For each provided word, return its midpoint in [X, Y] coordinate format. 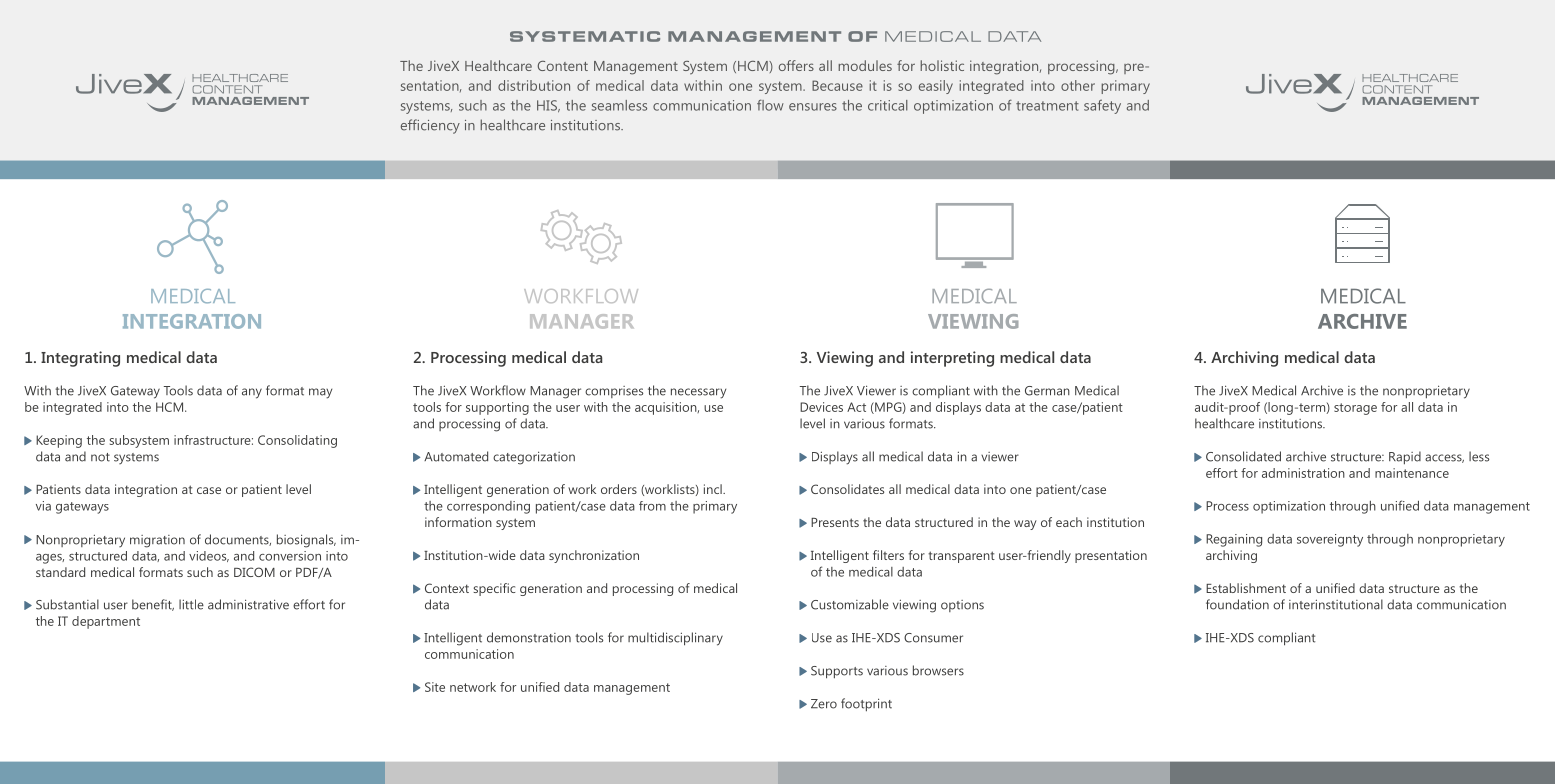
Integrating [80, 359]
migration [157, 541]
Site [435, 687]
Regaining [1234, 540]
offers [796, 65]
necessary [698, 393]
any [252, 393]
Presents [835, 522]
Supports [837, 672]
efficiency [430, 126]
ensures [813, 107]
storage [1355, 409]
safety [1102, 106]
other [1078, 85]
